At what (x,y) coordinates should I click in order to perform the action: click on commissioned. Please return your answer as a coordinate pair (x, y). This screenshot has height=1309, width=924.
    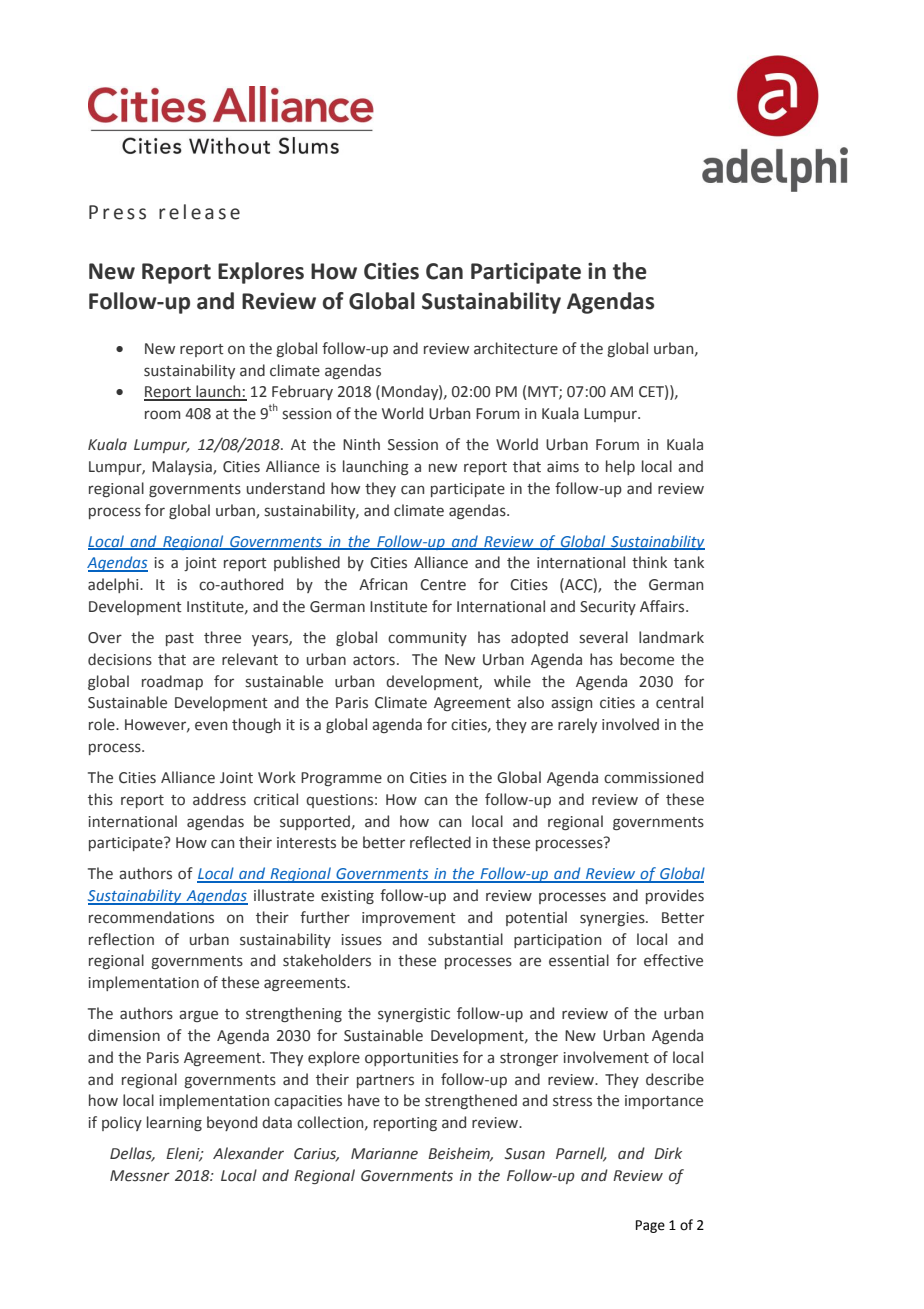
    Looking at the image, I should click on (653, 777).
